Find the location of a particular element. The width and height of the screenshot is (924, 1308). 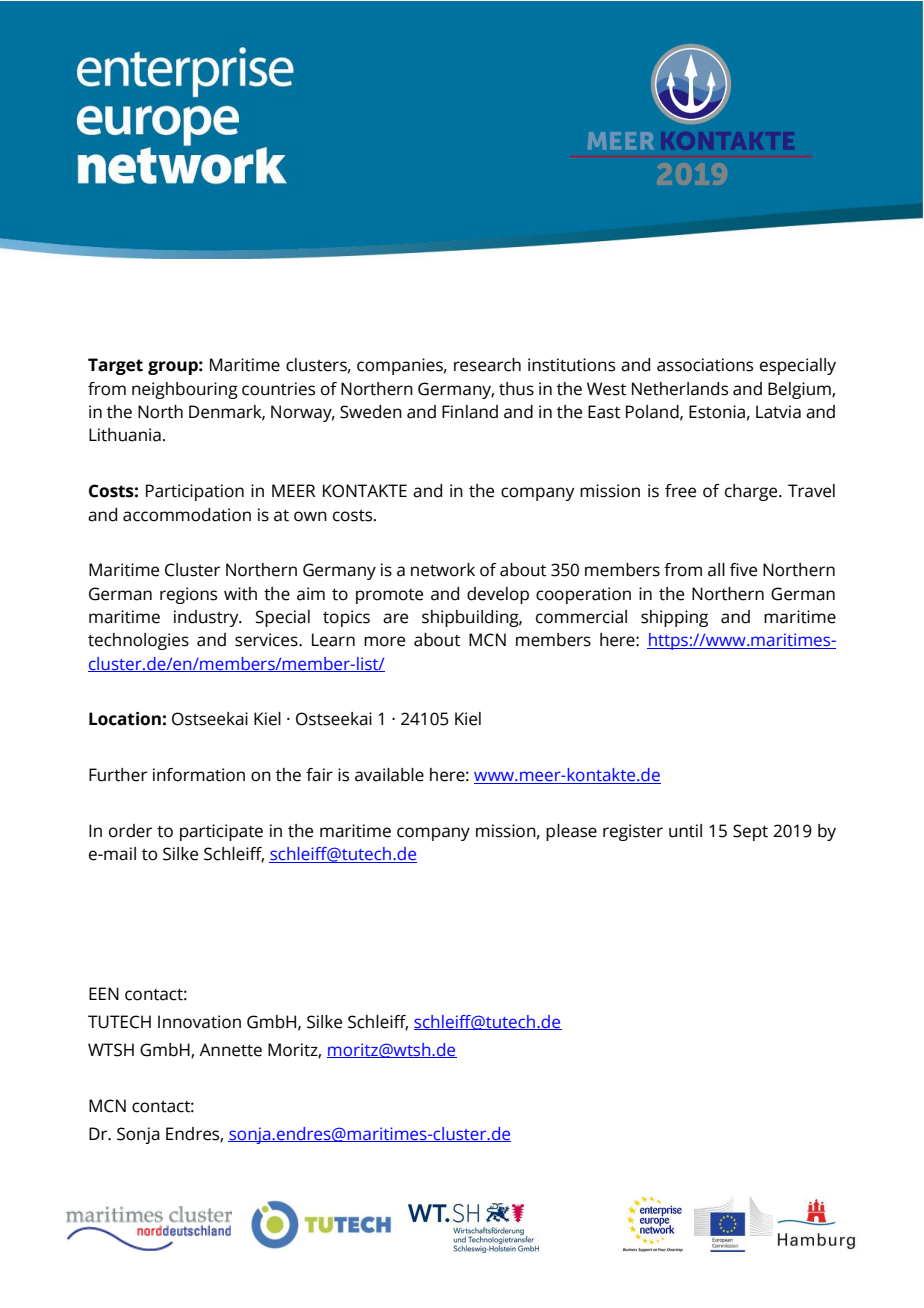

develop is located at coordinates (498, 595).
